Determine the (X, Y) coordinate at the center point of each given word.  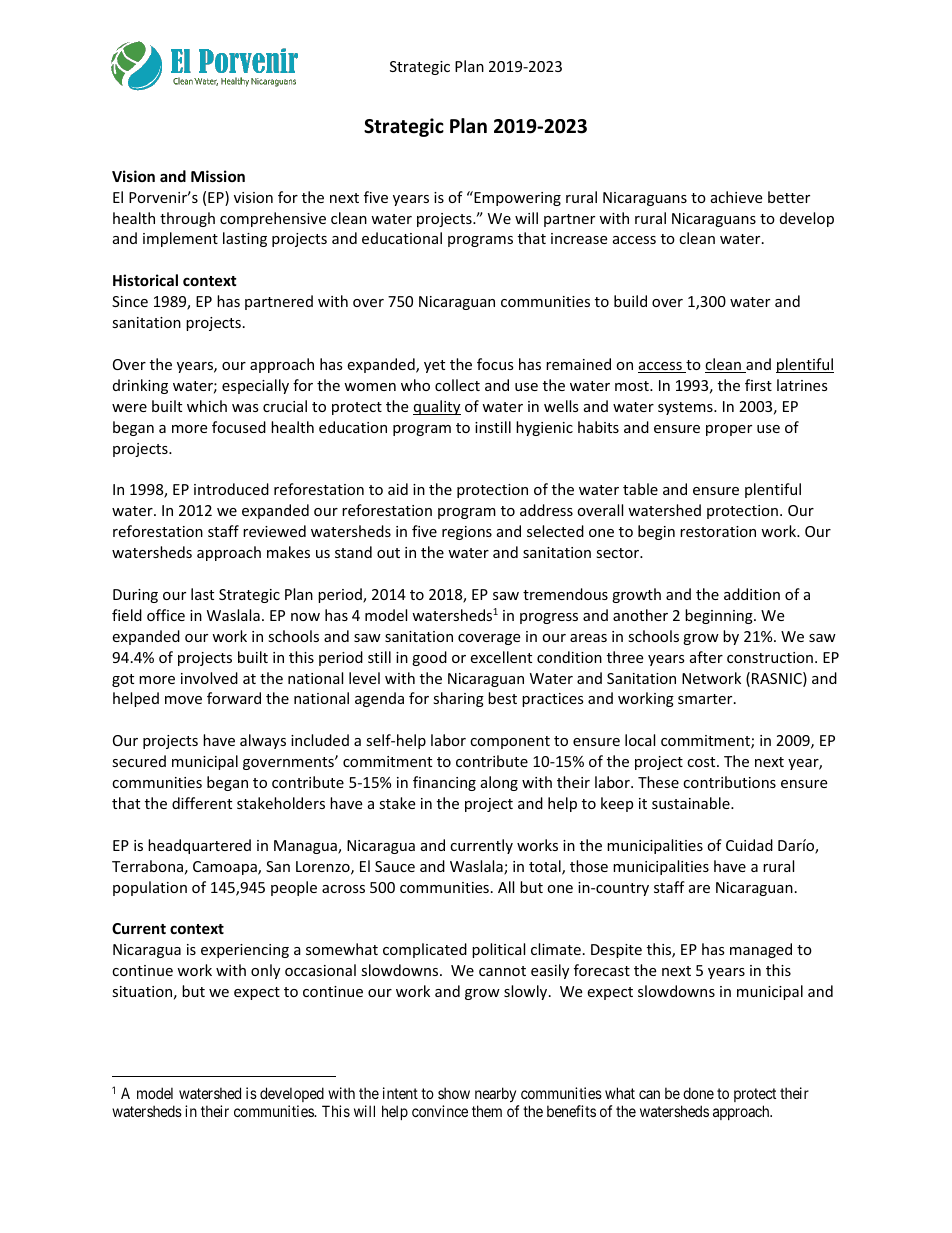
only (265, 971)
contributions (729, 782)
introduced (231, 489)
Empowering (516, 198)
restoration (718, 531)
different (202, 803)
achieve (736, 197)
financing (444, 783)
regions (467, 533)
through (187, 219)
